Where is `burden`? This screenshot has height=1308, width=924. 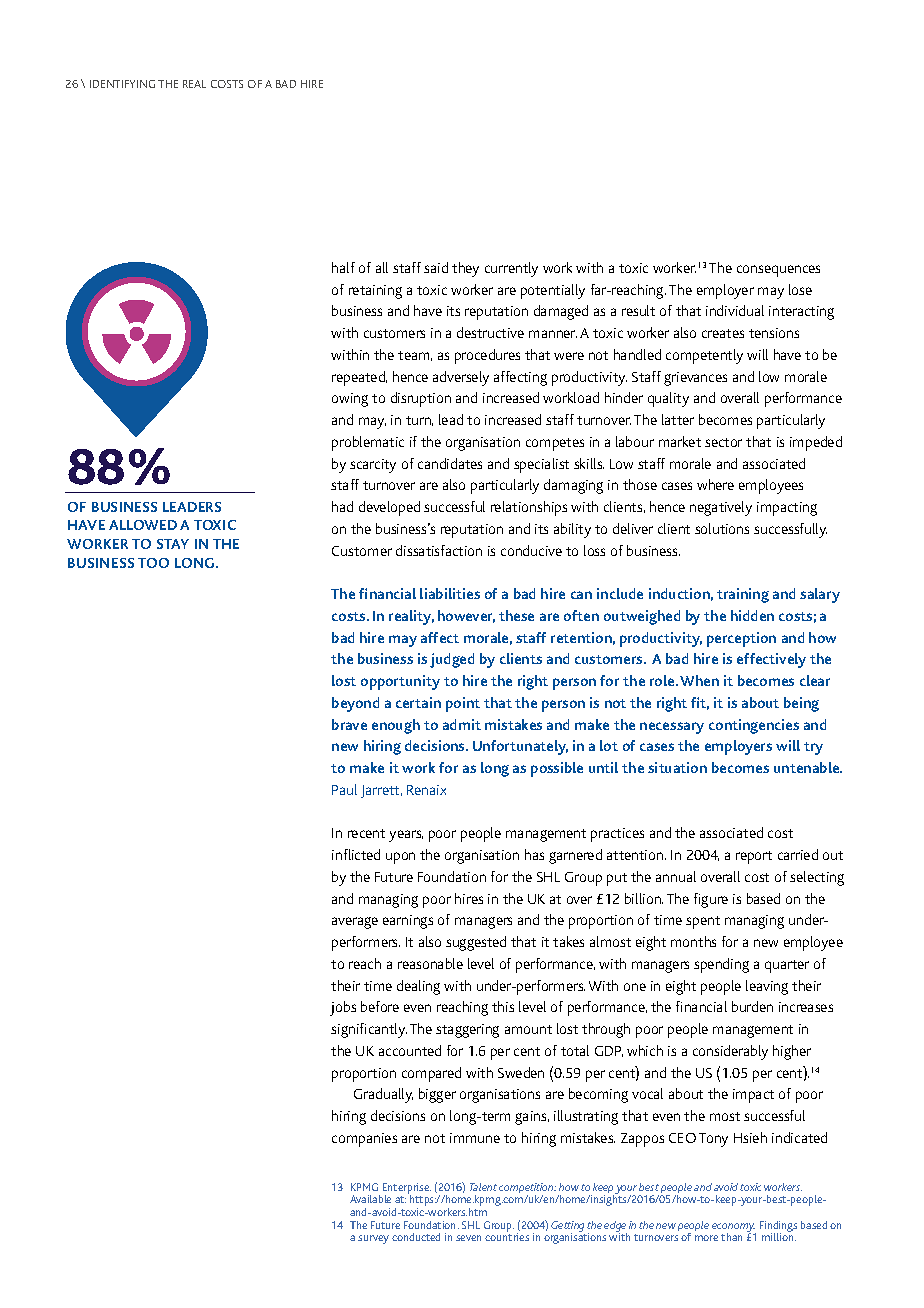 burden is located at coordinates (752, 1006).
